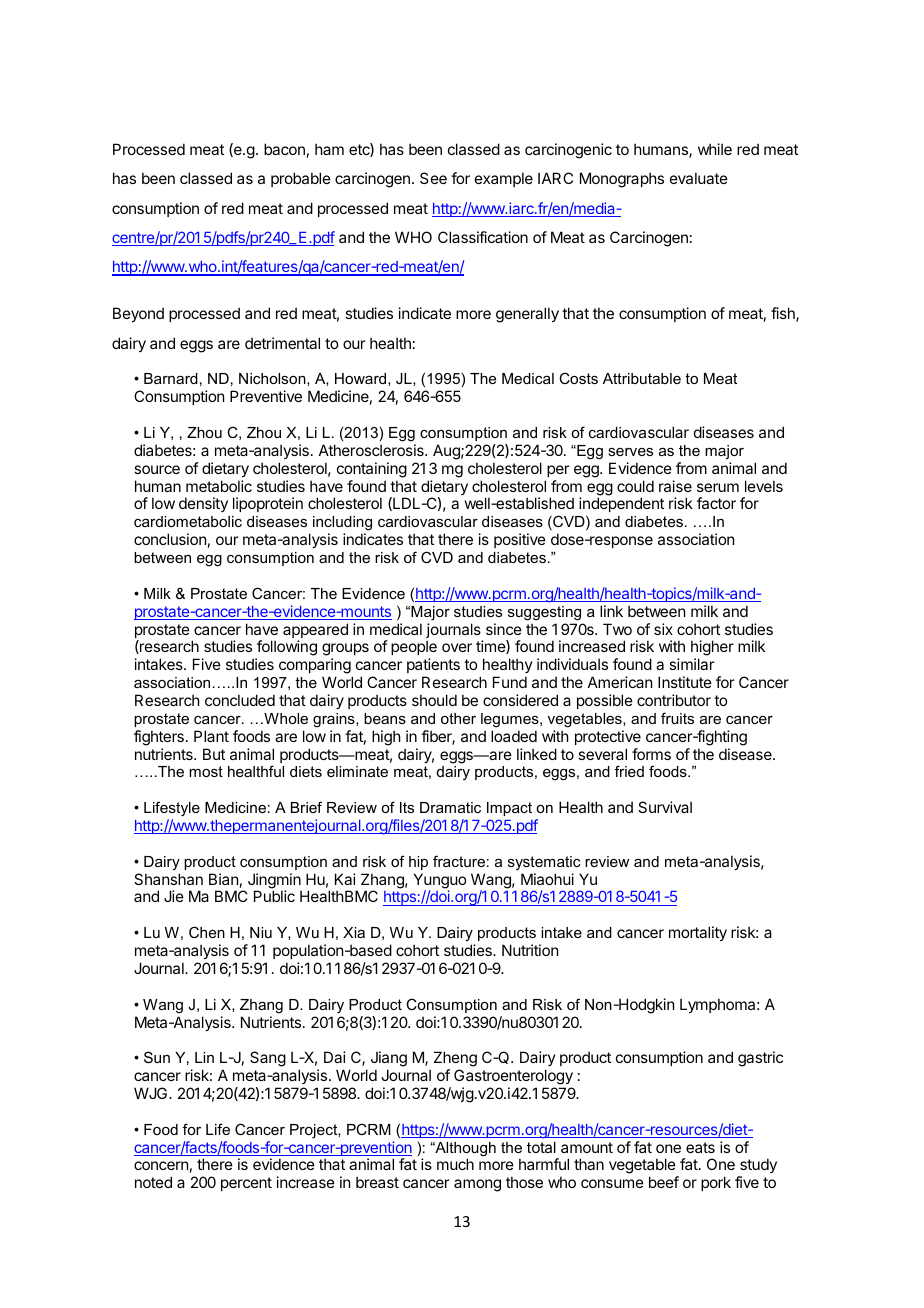  What do you see at coordinates (455, 1164) in the page?
I see `much` at bounding box center [455, 1164].
